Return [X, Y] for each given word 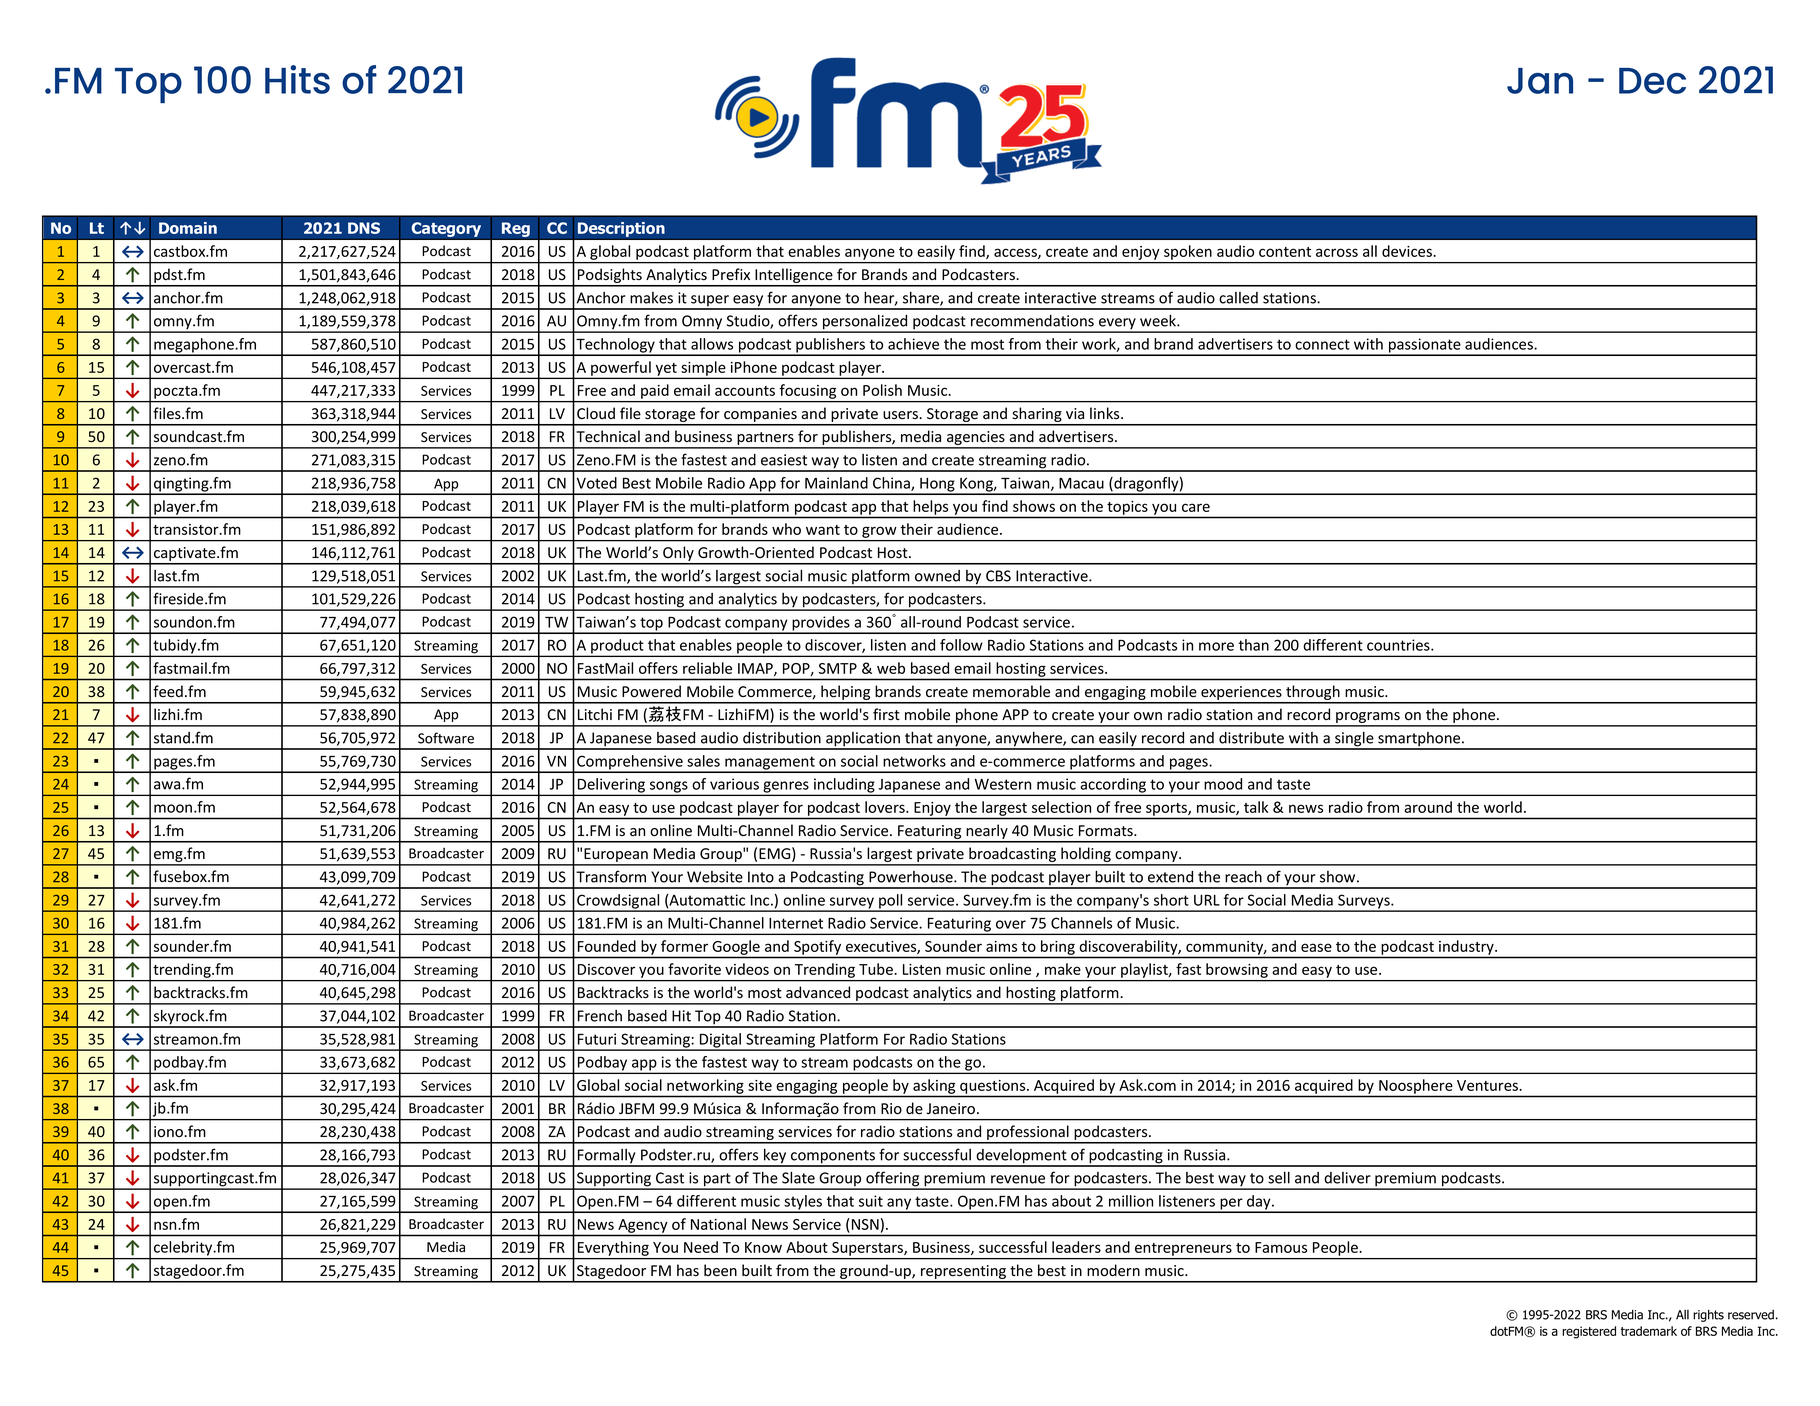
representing [964, 1273]
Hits [297, 79]
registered [1589, 1332]
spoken [1188, 252]
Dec [1652, 81]
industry [1467, 947]
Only [678, 555]
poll [891, 902]
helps [931, 507]
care [1196, 507]
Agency [642, 1226]
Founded [607, 946]
